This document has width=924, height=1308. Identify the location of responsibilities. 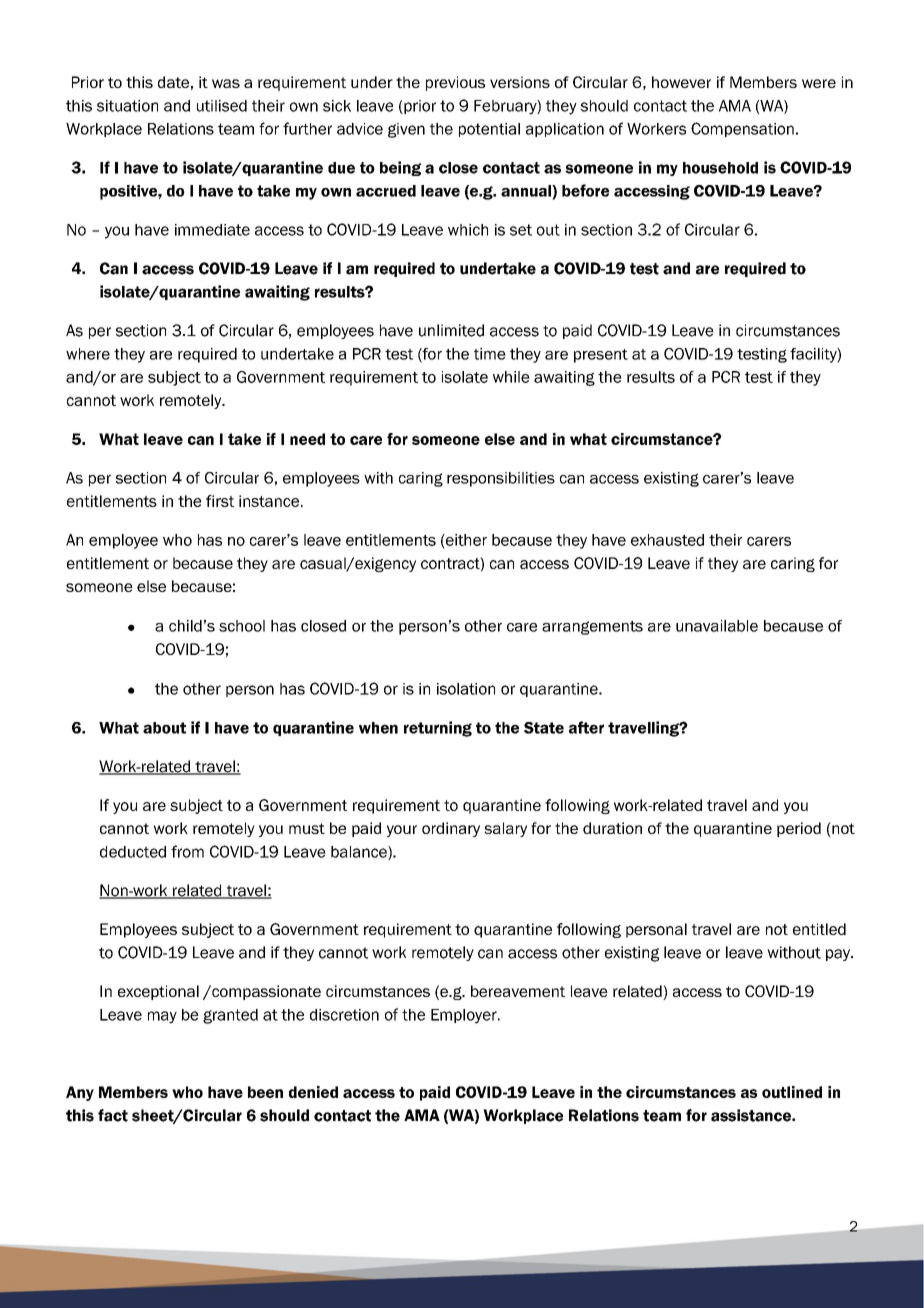
(501, 479).
